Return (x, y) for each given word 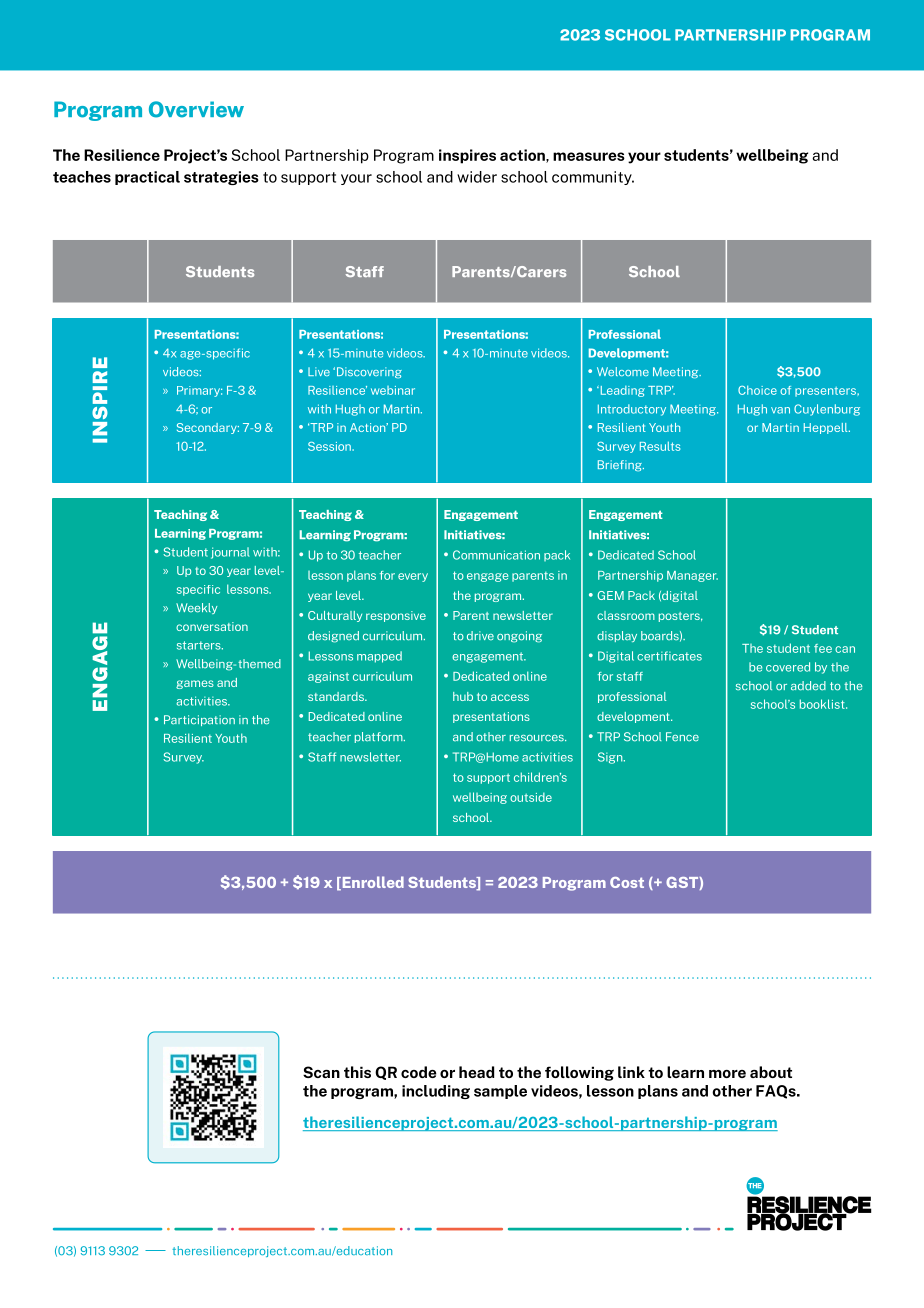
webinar (393, 390)
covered (788, 667)
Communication (496, 555)
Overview (196, 109)
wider (477, 177)
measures (589, 156)
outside (531, 797)
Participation (199, 720)
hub (463, 696)
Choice (757, 390)
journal (230, 553)
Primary (199, 391)
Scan (321, 1072)
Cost (627, 882)
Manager (692, 576)
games (195, 684)
